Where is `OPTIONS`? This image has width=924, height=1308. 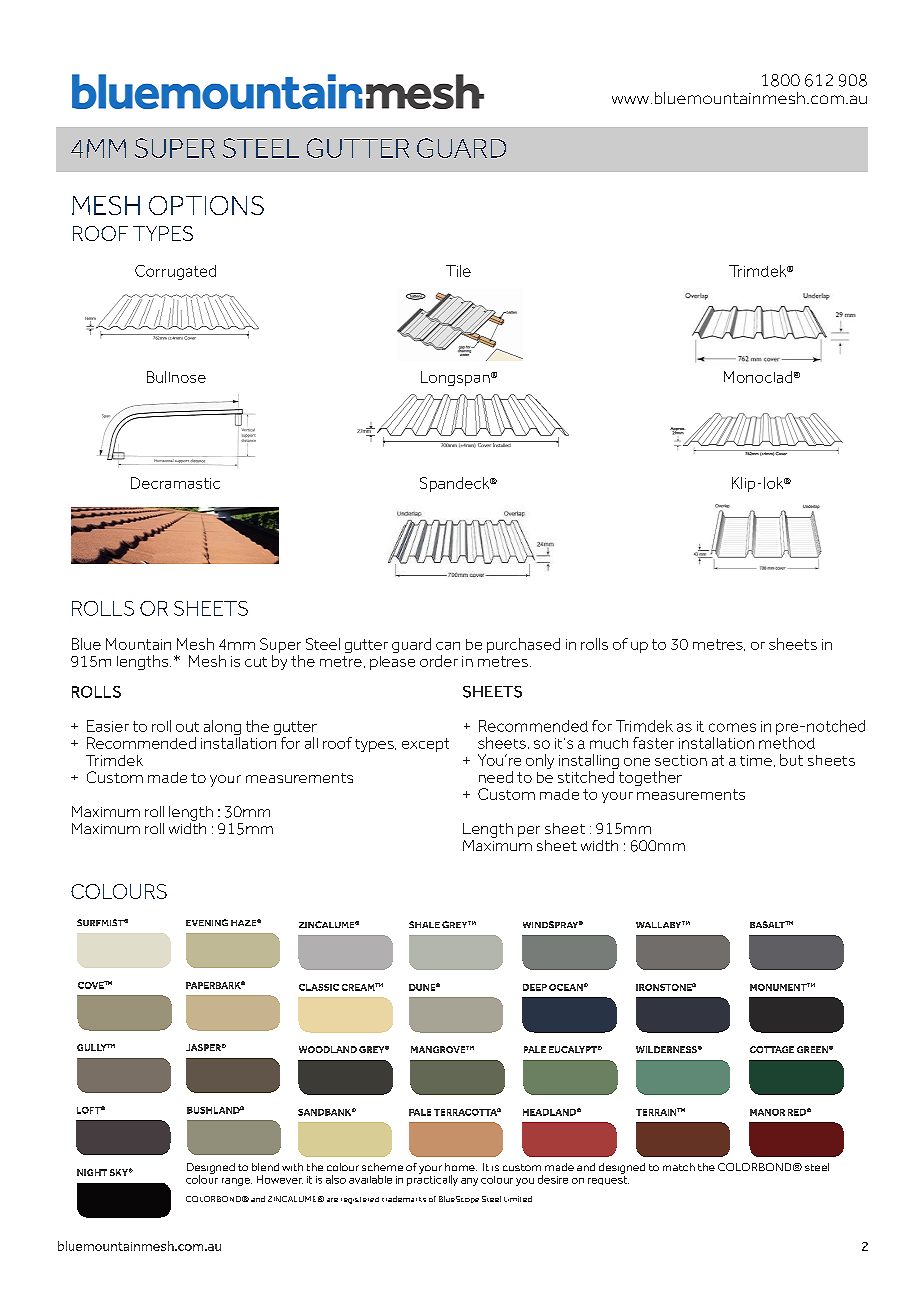
OPTIONS is located at coordinates (206, 205).
